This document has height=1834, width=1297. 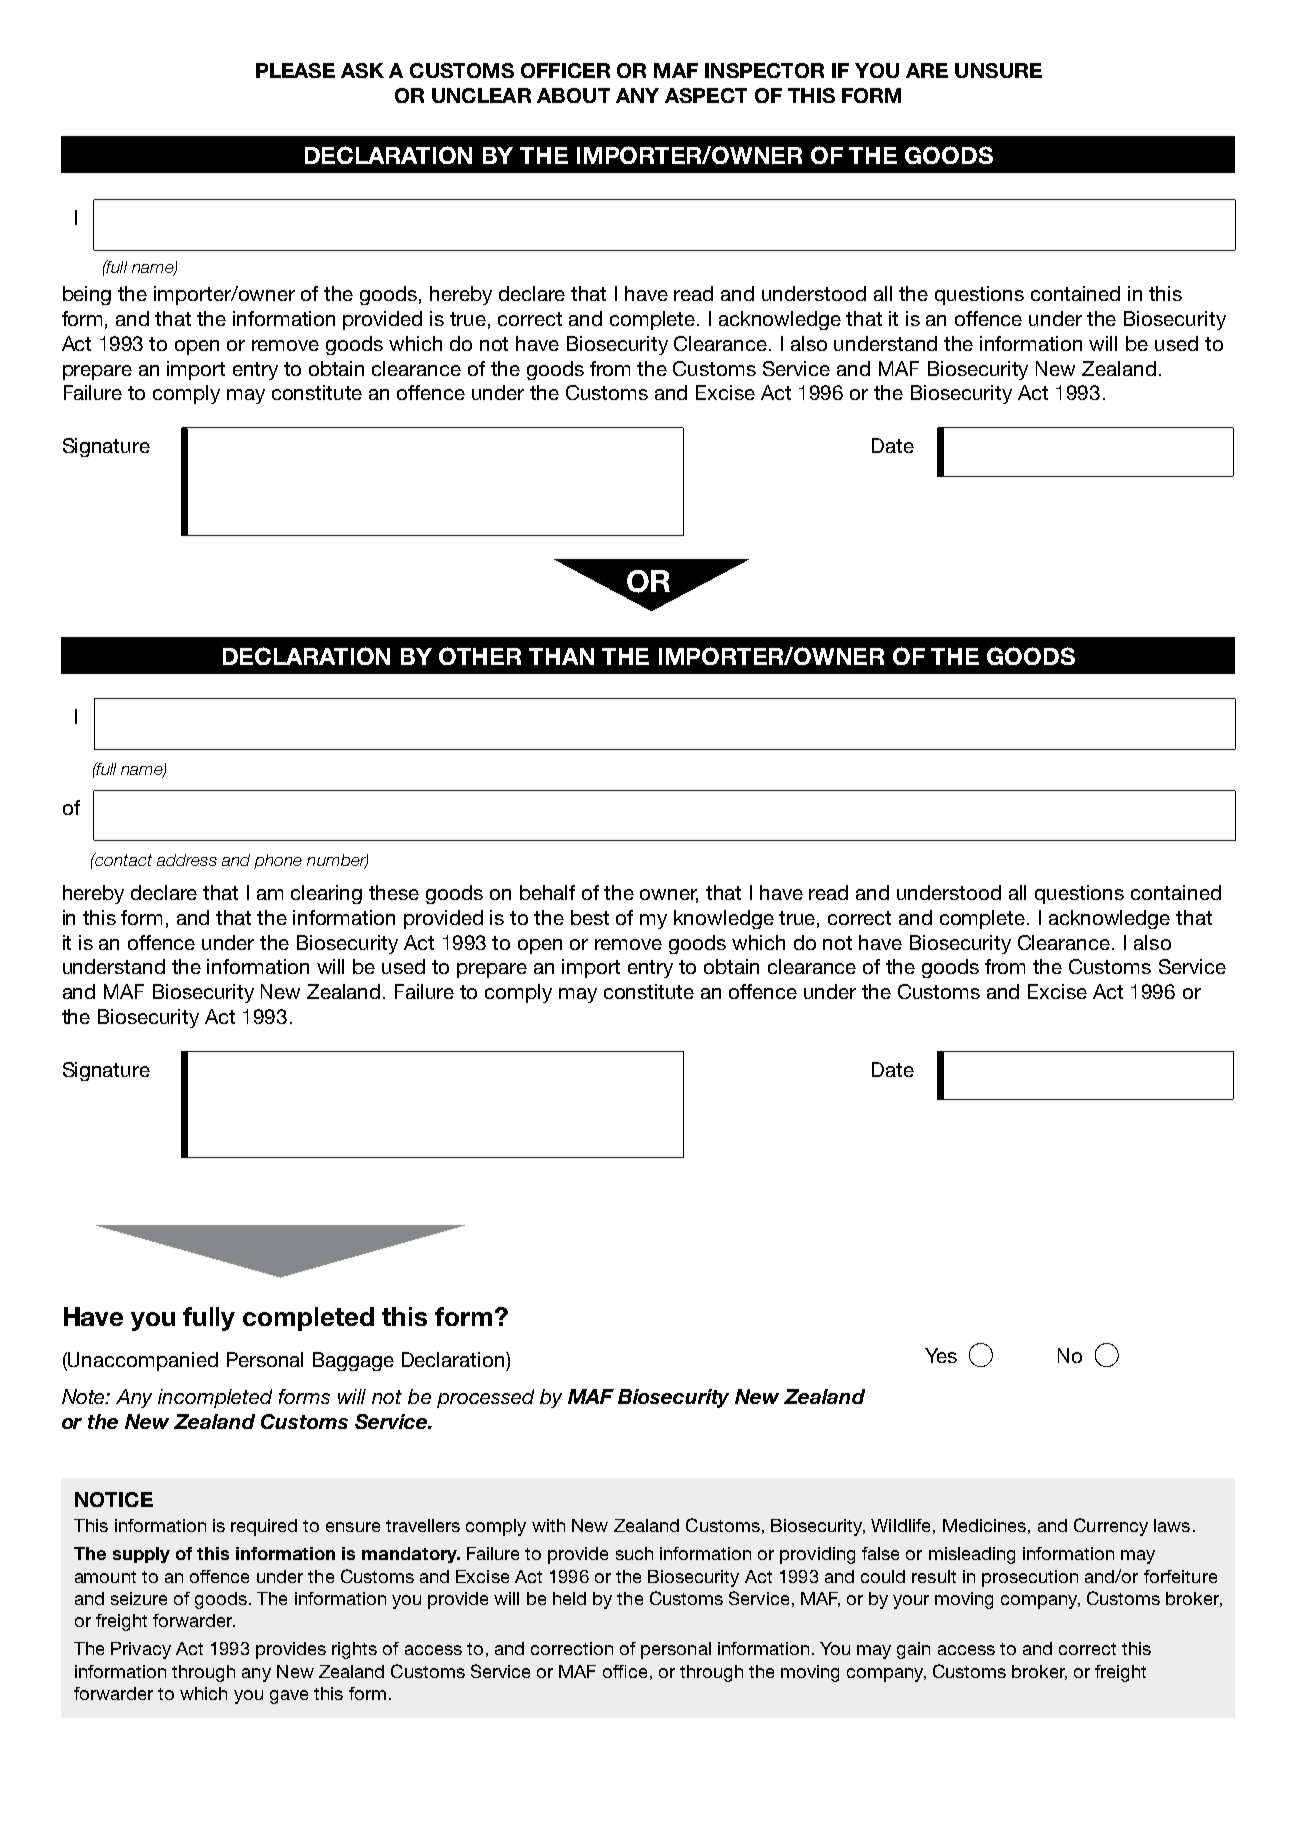 What do you see at coordinates (941, 1355) in the document?
I see `Yes` at bounding box center [941, 1355].
